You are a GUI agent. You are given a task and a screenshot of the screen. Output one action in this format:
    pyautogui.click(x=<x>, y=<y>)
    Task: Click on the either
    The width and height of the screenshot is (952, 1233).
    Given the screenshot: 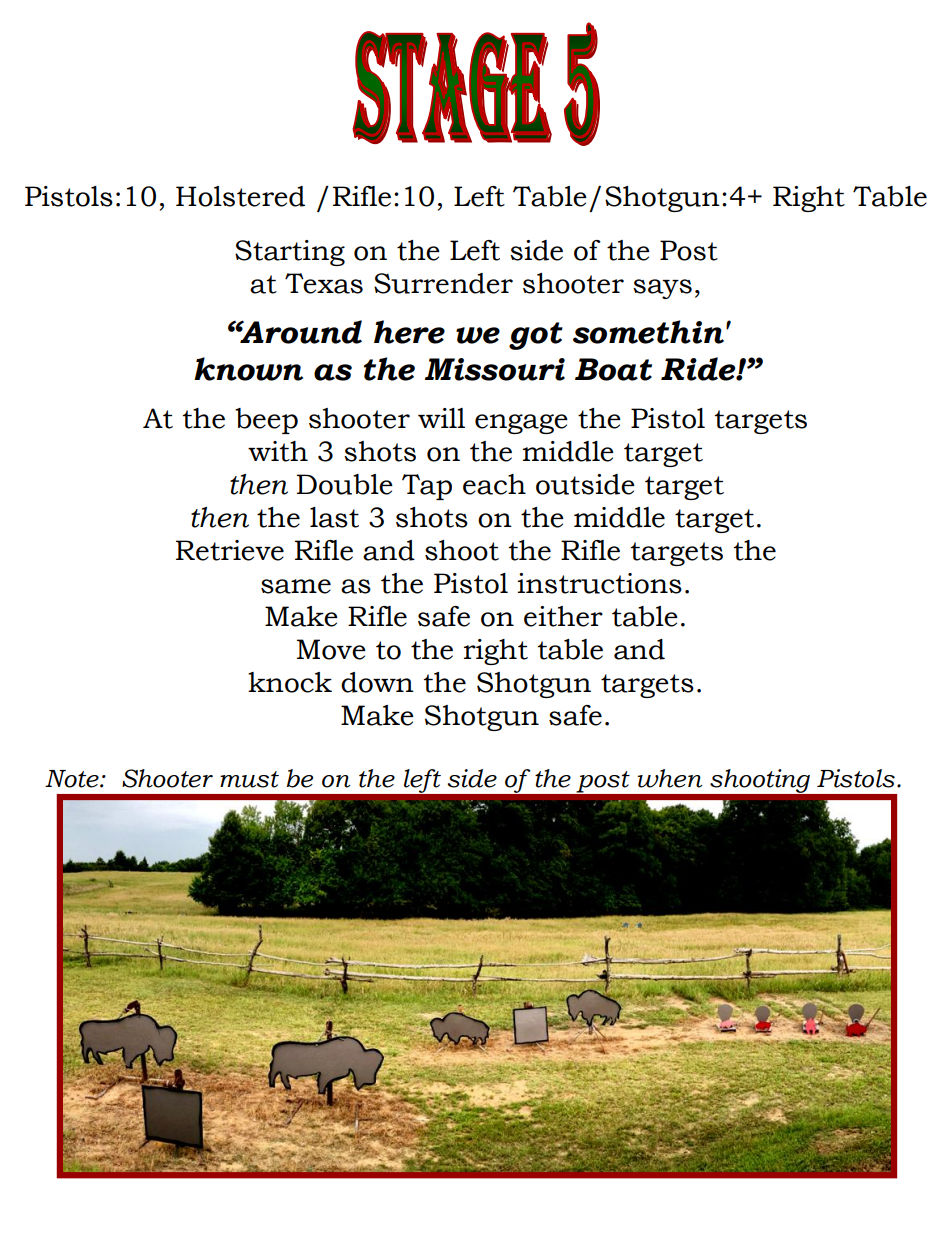 What is the action you would take?
    pyautogui.click(x=563, y=616)
